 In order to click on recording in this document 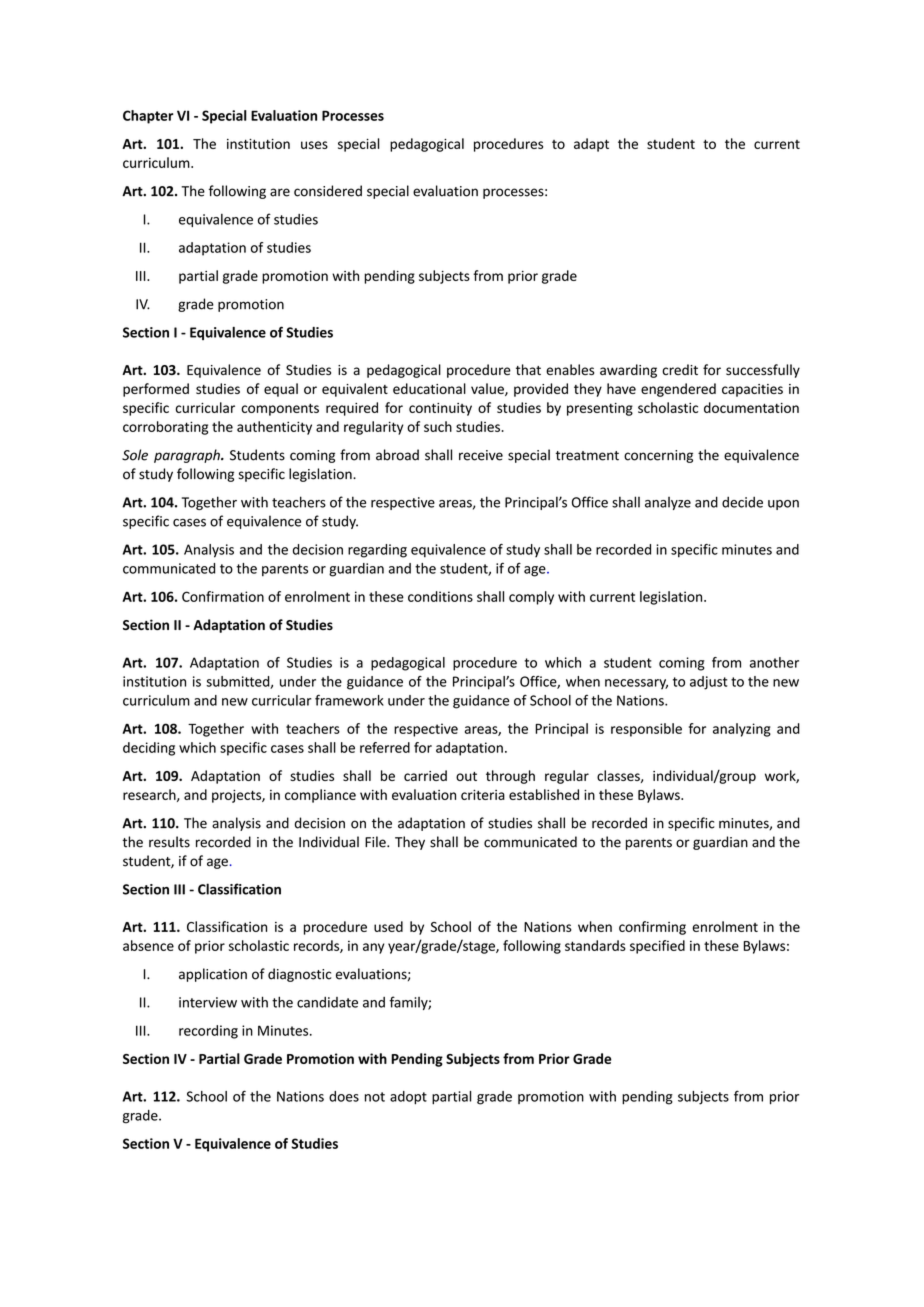, I will do `click(208, 1032)`.
